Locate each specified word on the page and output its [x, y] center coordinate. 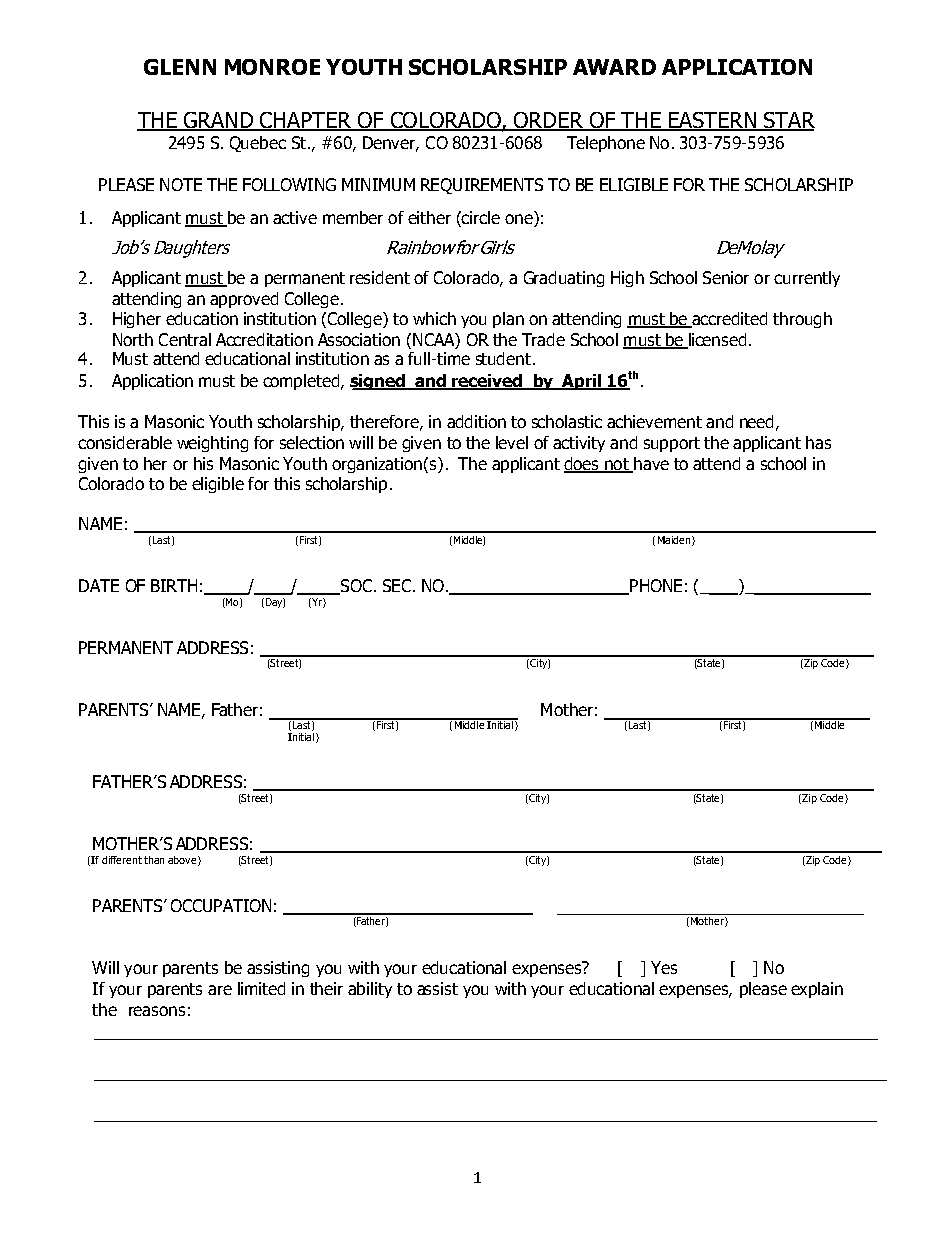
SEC [397, 585]
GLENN [180, 67]
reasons [157, 1011]
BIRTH [174, 585]
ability [370, 990]
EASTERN [712, 121]
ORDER [549, 121]
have [650, 465]
